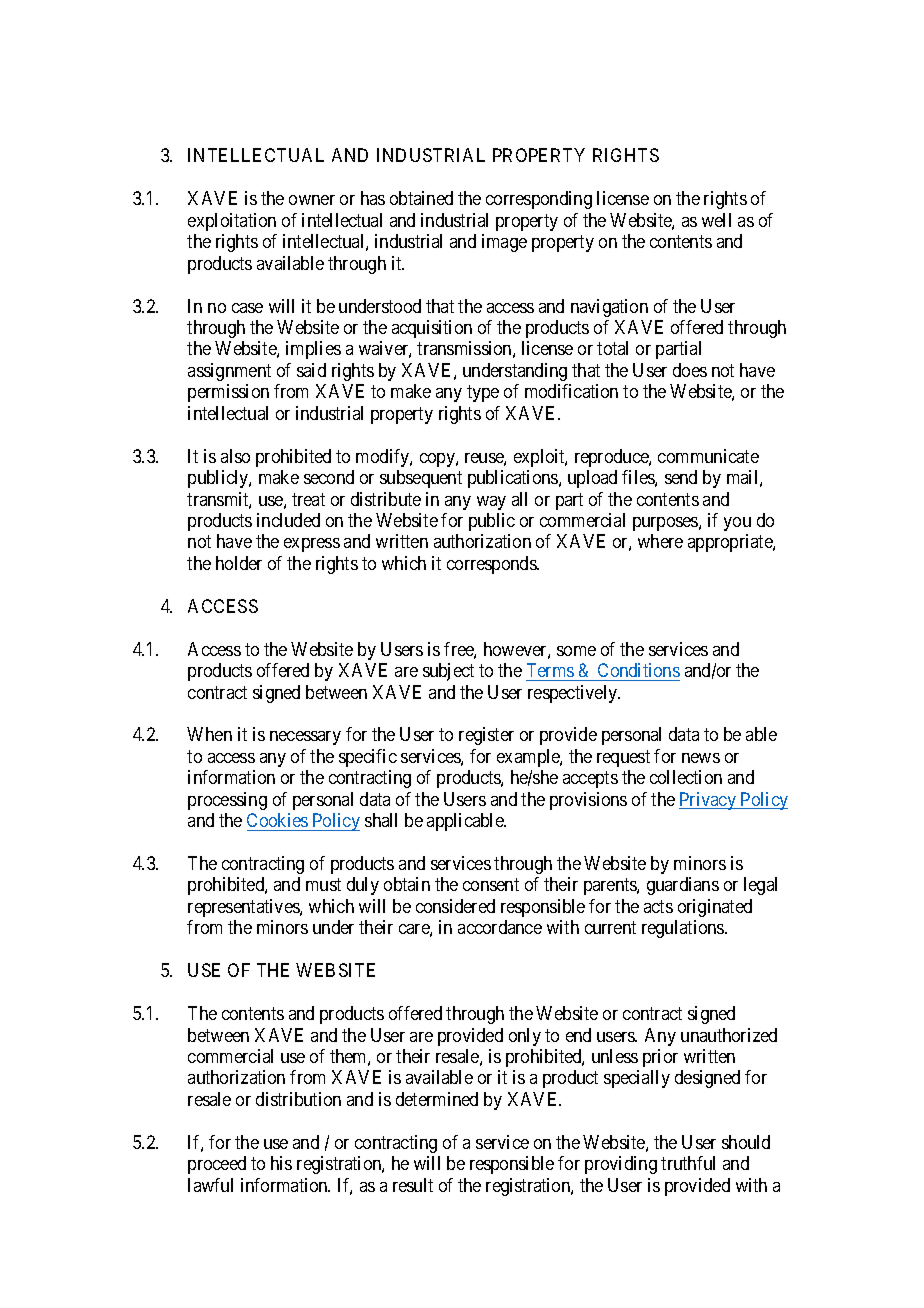 This screenshot has width=924, height=1308. What do you see at coordinates (716, 220) in the screenshot?
I see `well` at bounding box center [716, 220].
